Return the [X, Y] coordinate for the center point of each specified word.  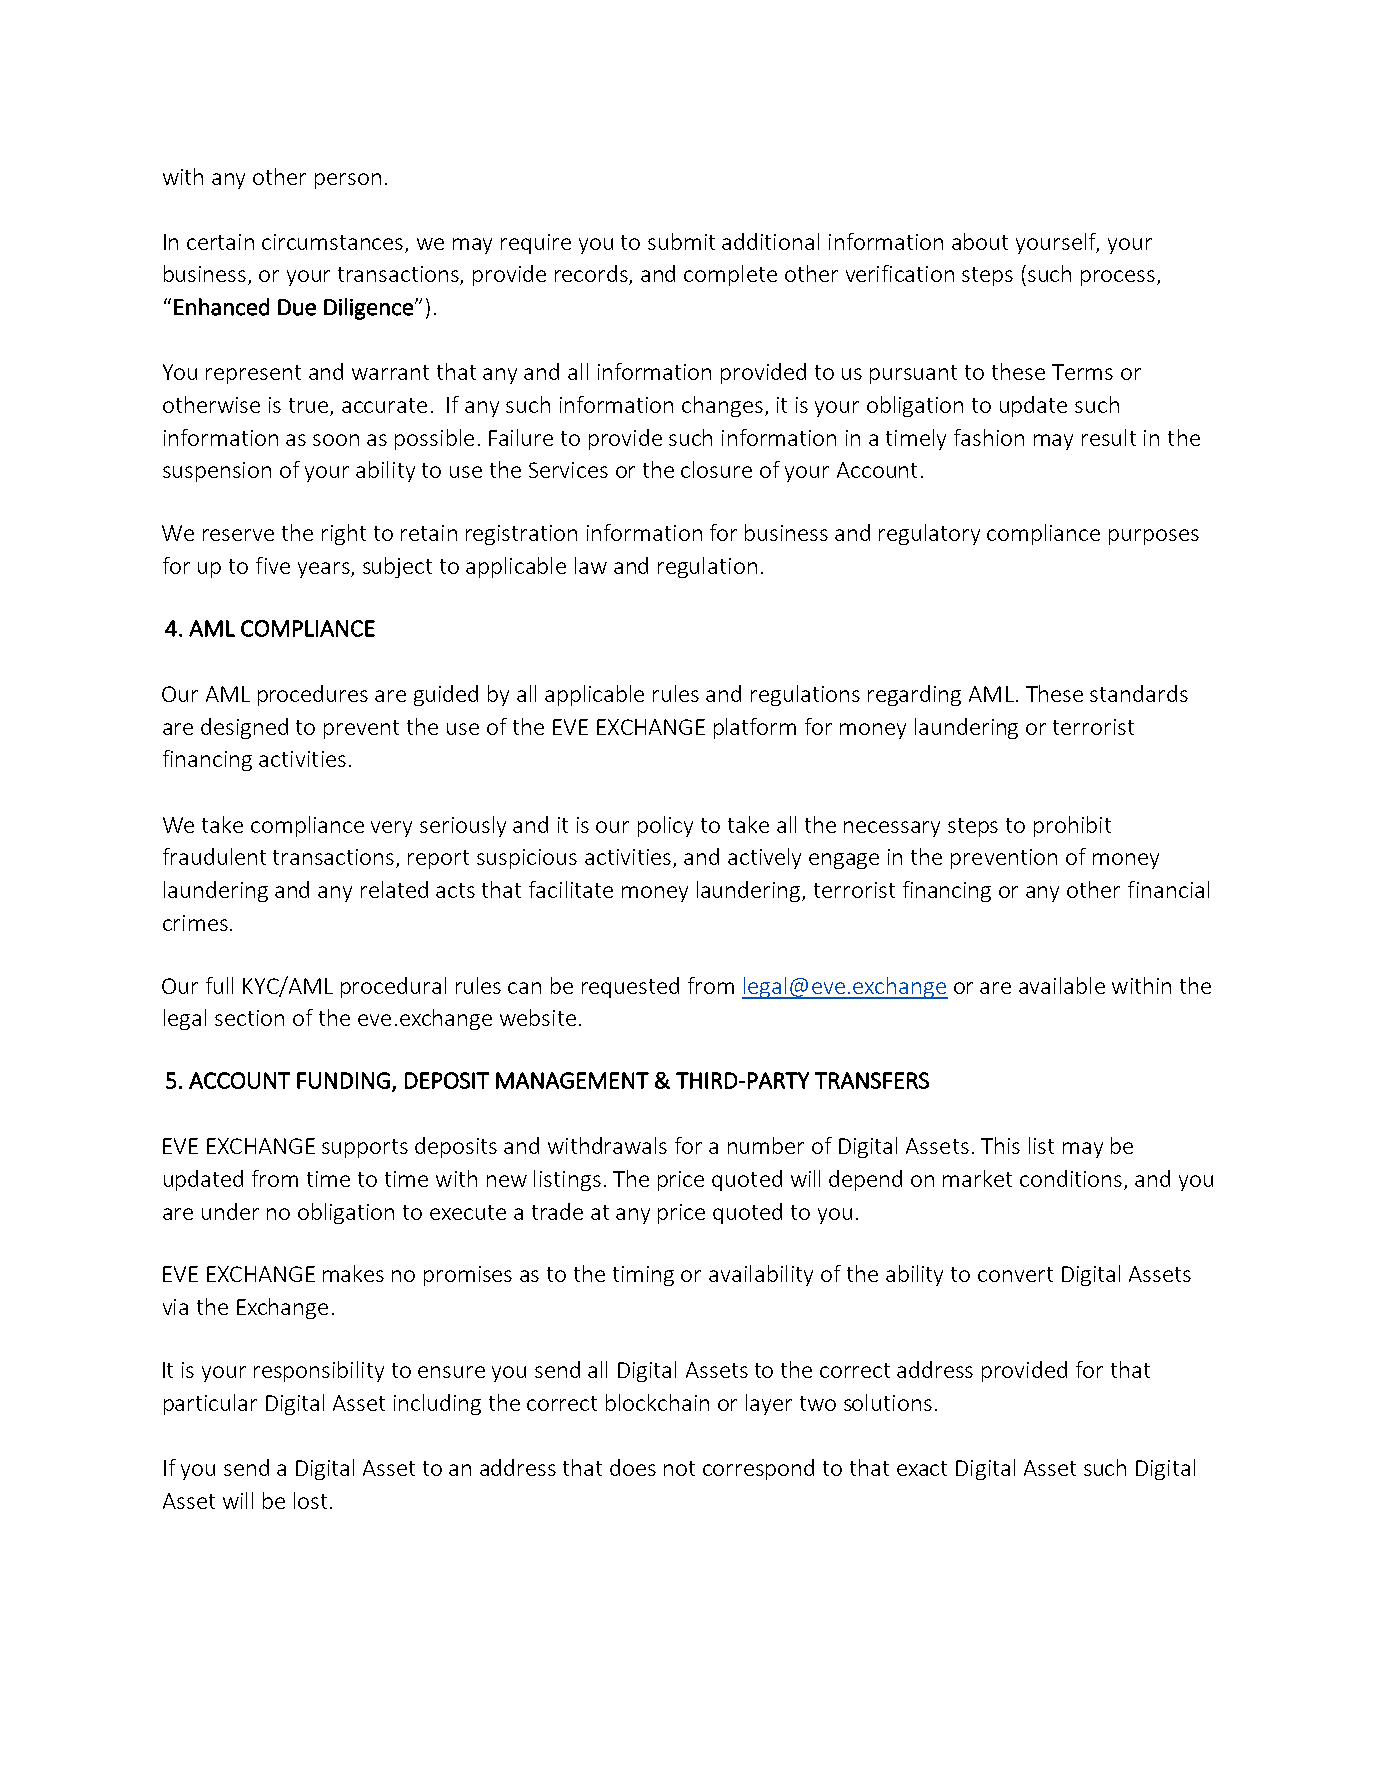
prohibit [1072, 826]
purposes [1154, 537]
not [679, 1468]
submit [681, 241]
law [591, 565]
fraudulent [214, 856]
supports [365, 1148]
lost [310, 1500]
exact [922, 1468]
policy [665, 826]
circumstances [332, 242]
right [344, 534]
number [766, 1145]
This [1000, 1145]
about [980, 241]
